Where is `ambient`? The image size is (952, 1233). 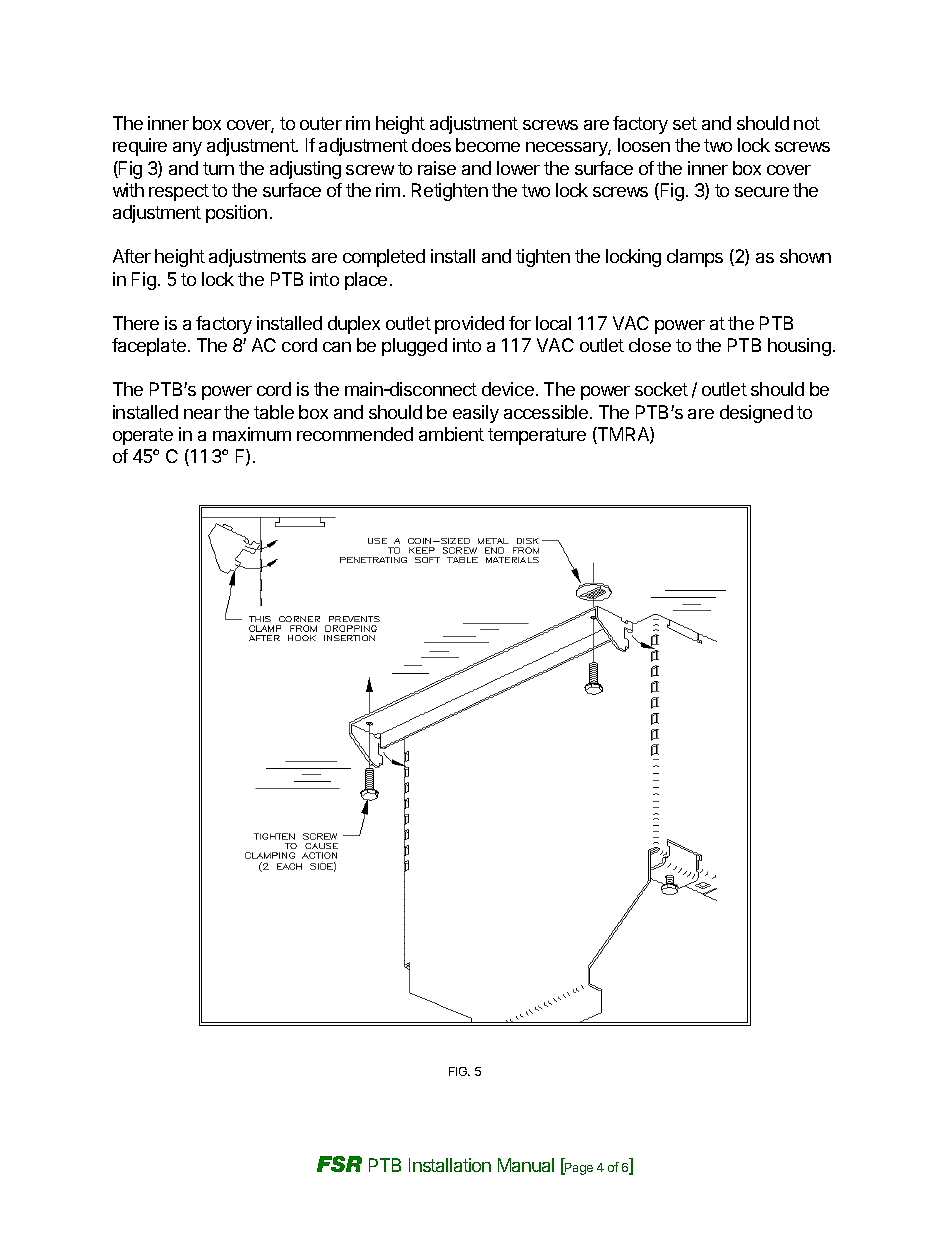
ambient is located at coordinates (451, 434).
